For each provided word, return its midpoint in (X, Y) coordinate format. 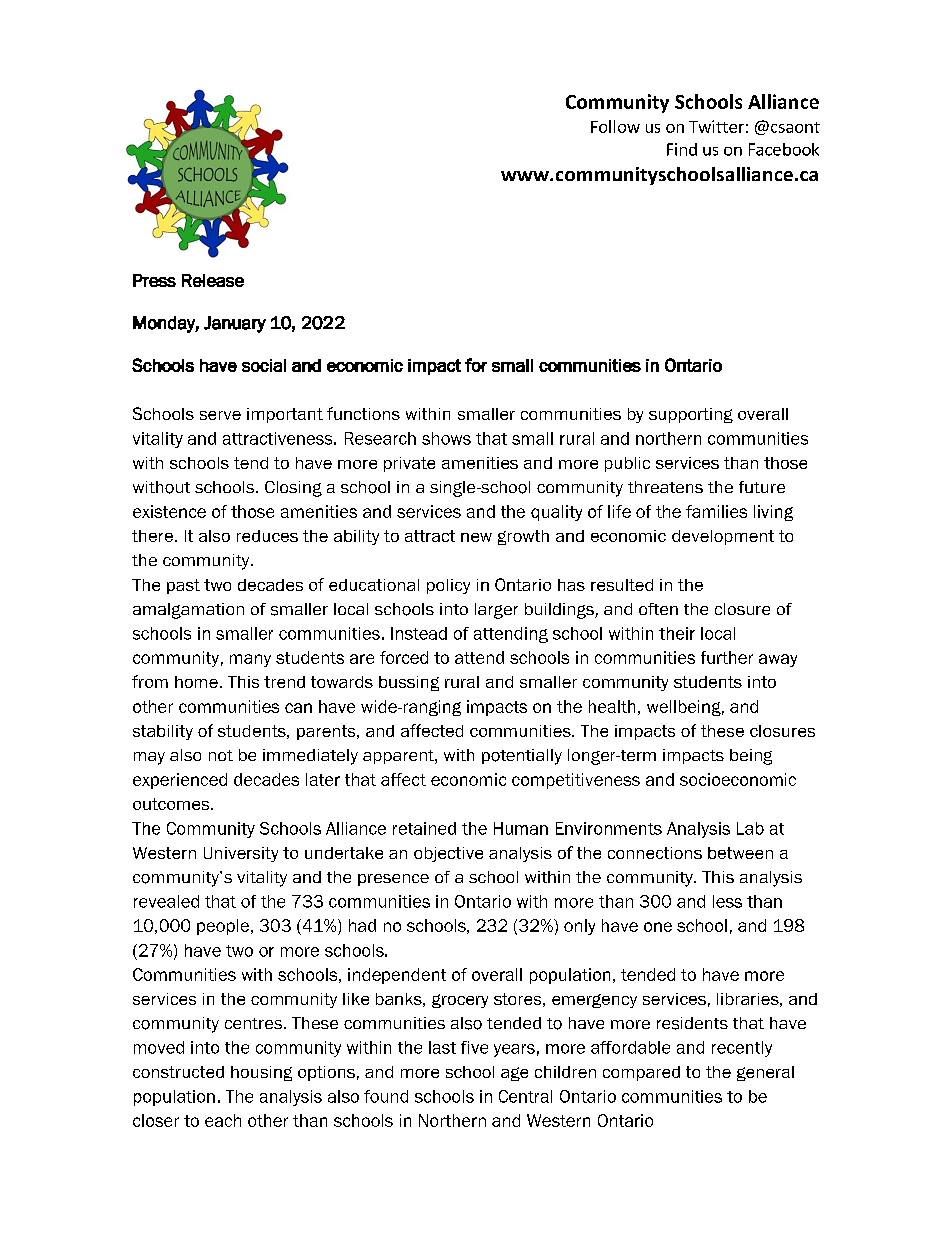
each (223, 1120)
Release (213, 280)
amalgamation (188, 611)
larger (496, 611)
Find (682, 149)
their (677, 633)
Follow (615, 126)
